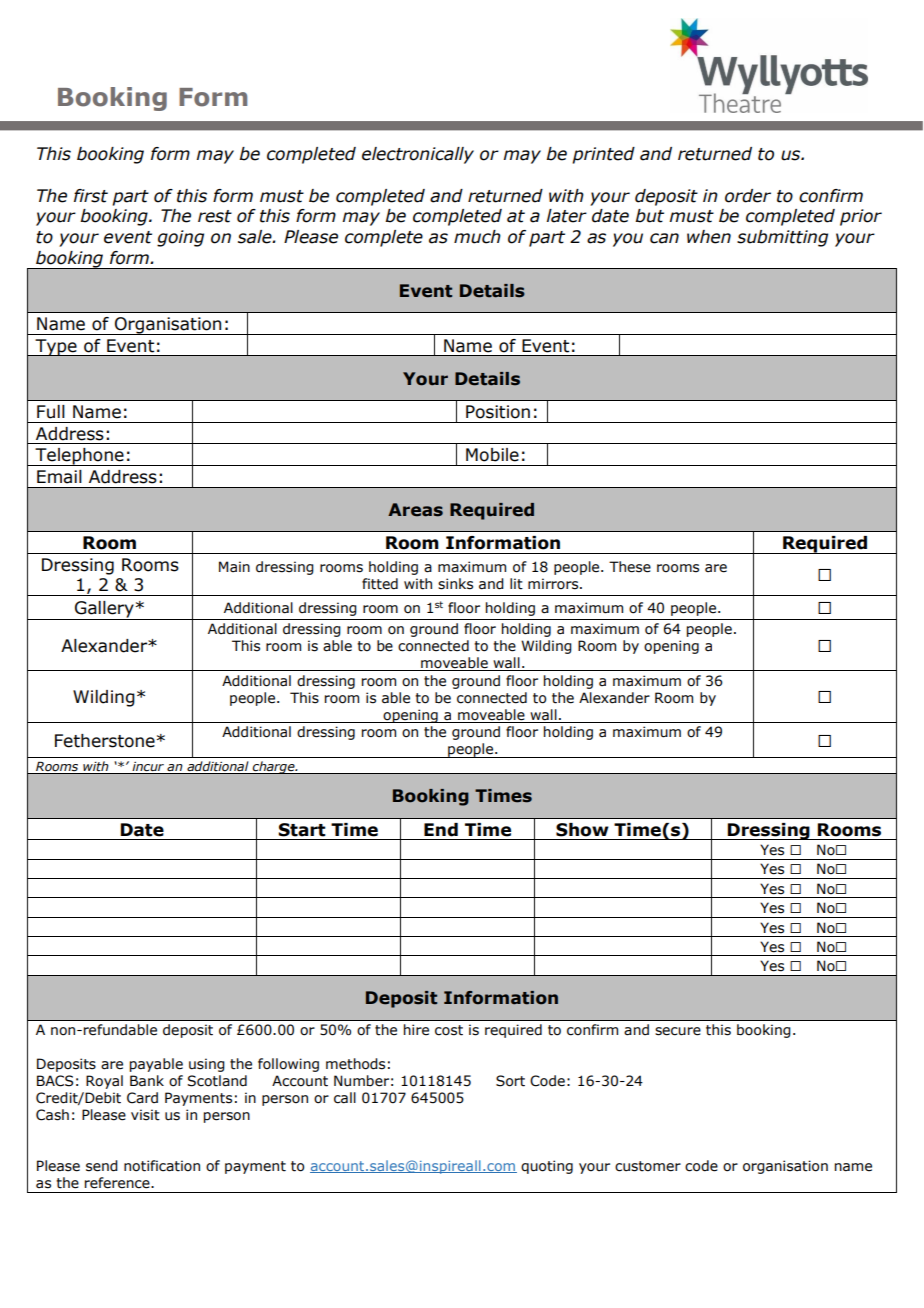 The height and width of the screenshot is (1308, 924). I want to click on customer, so click(648, 1166).
